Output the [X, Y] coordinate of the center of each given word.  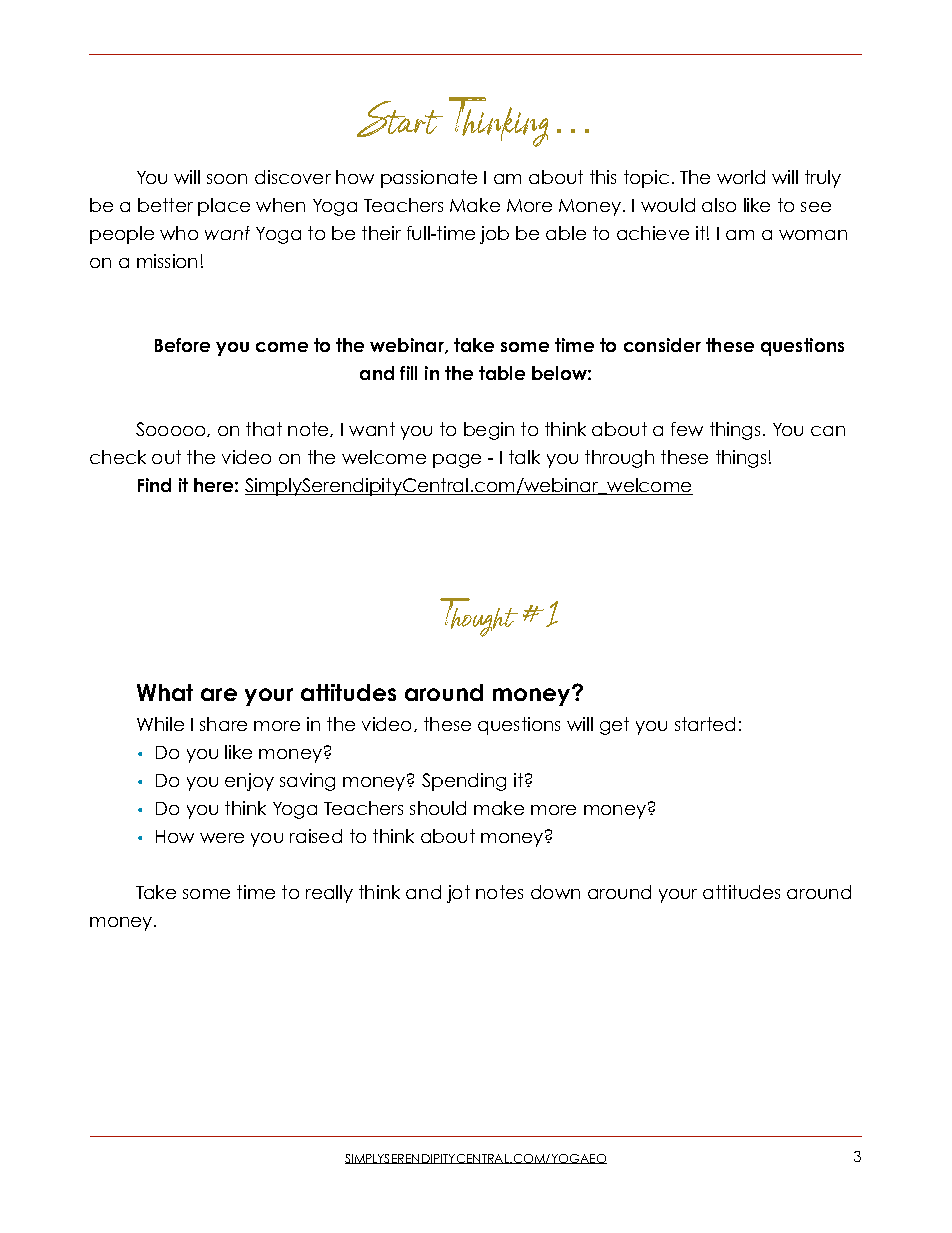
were [222, 838]
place [224, 207]
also [719, 205]
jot [458, 894]
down [555, 892]
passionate [429, 179]
